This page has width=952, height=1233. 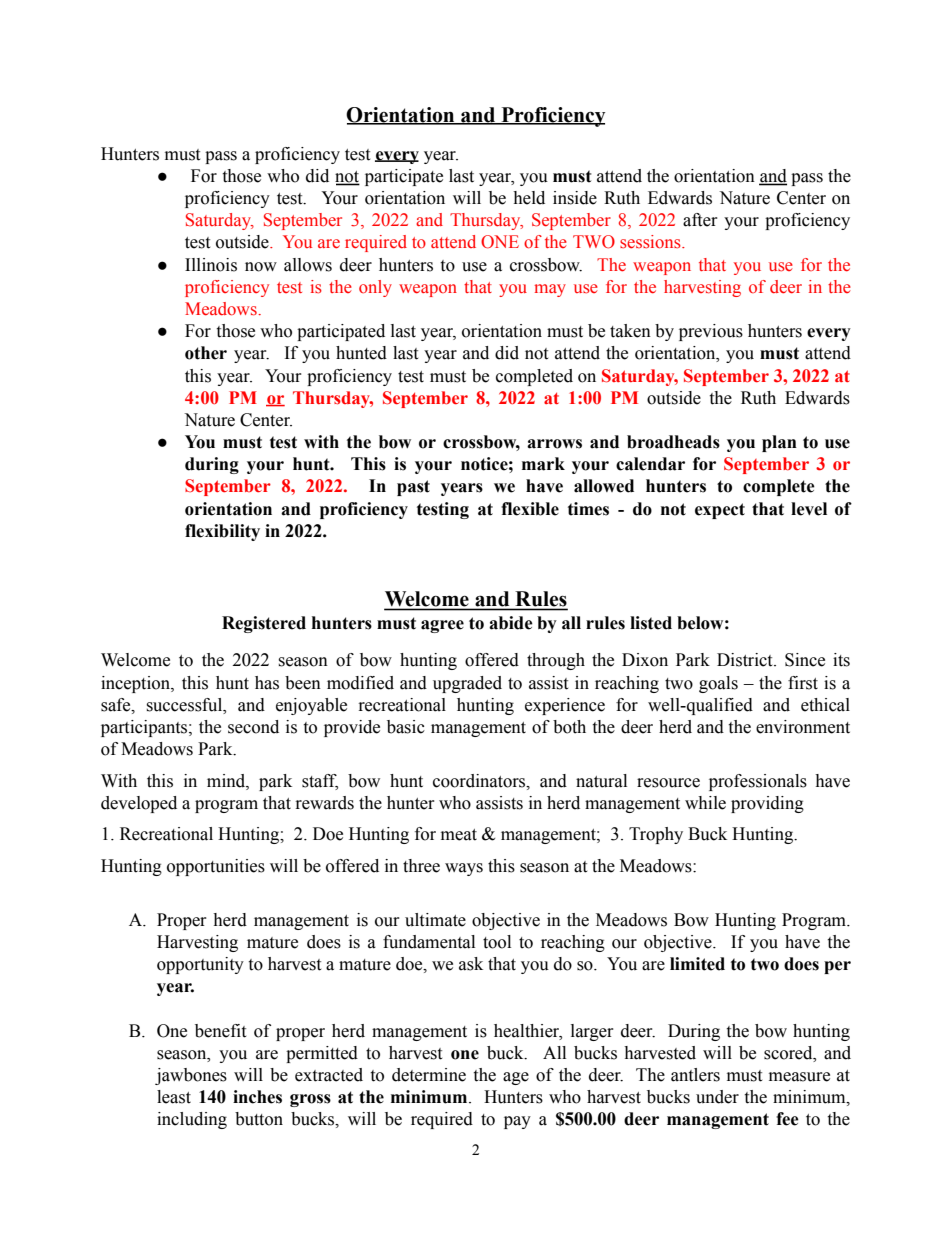 I want to click on flexible, so click(x=530, y=509).
